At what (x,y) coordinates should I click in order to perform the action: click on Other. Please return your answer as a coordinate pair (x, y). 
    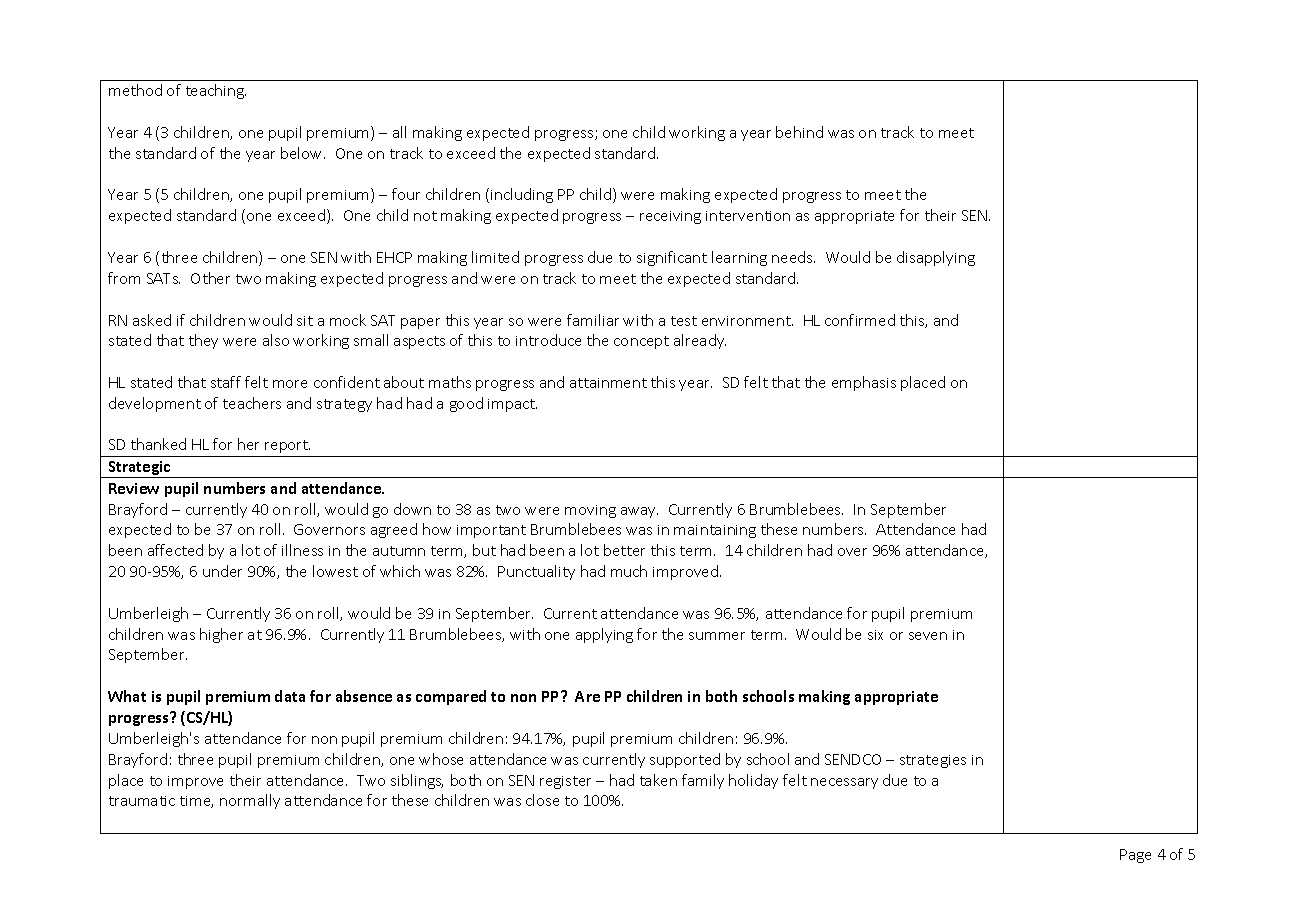
    Looking at the image, I should click on (210, 278).
